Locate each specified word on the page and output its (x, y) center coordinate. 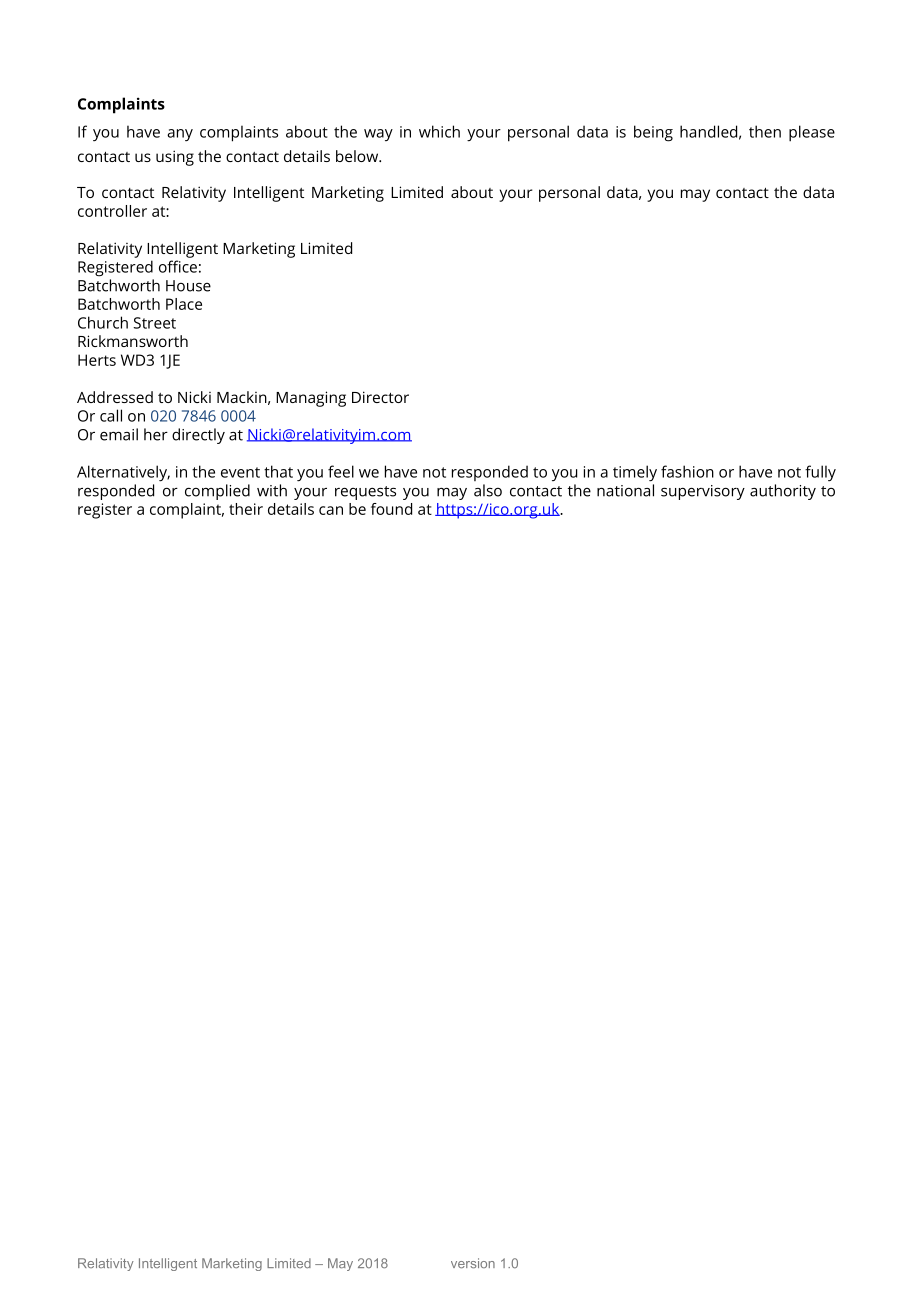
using (175, 158)
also (488, 490)
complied (217, 492)
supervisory (703, 492)
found (391, 509)
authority (783, 492)
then (765, 131)
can (331, 510)
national (625, 490)
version (473, 1263)
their (246, 509)
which (439, 131)
